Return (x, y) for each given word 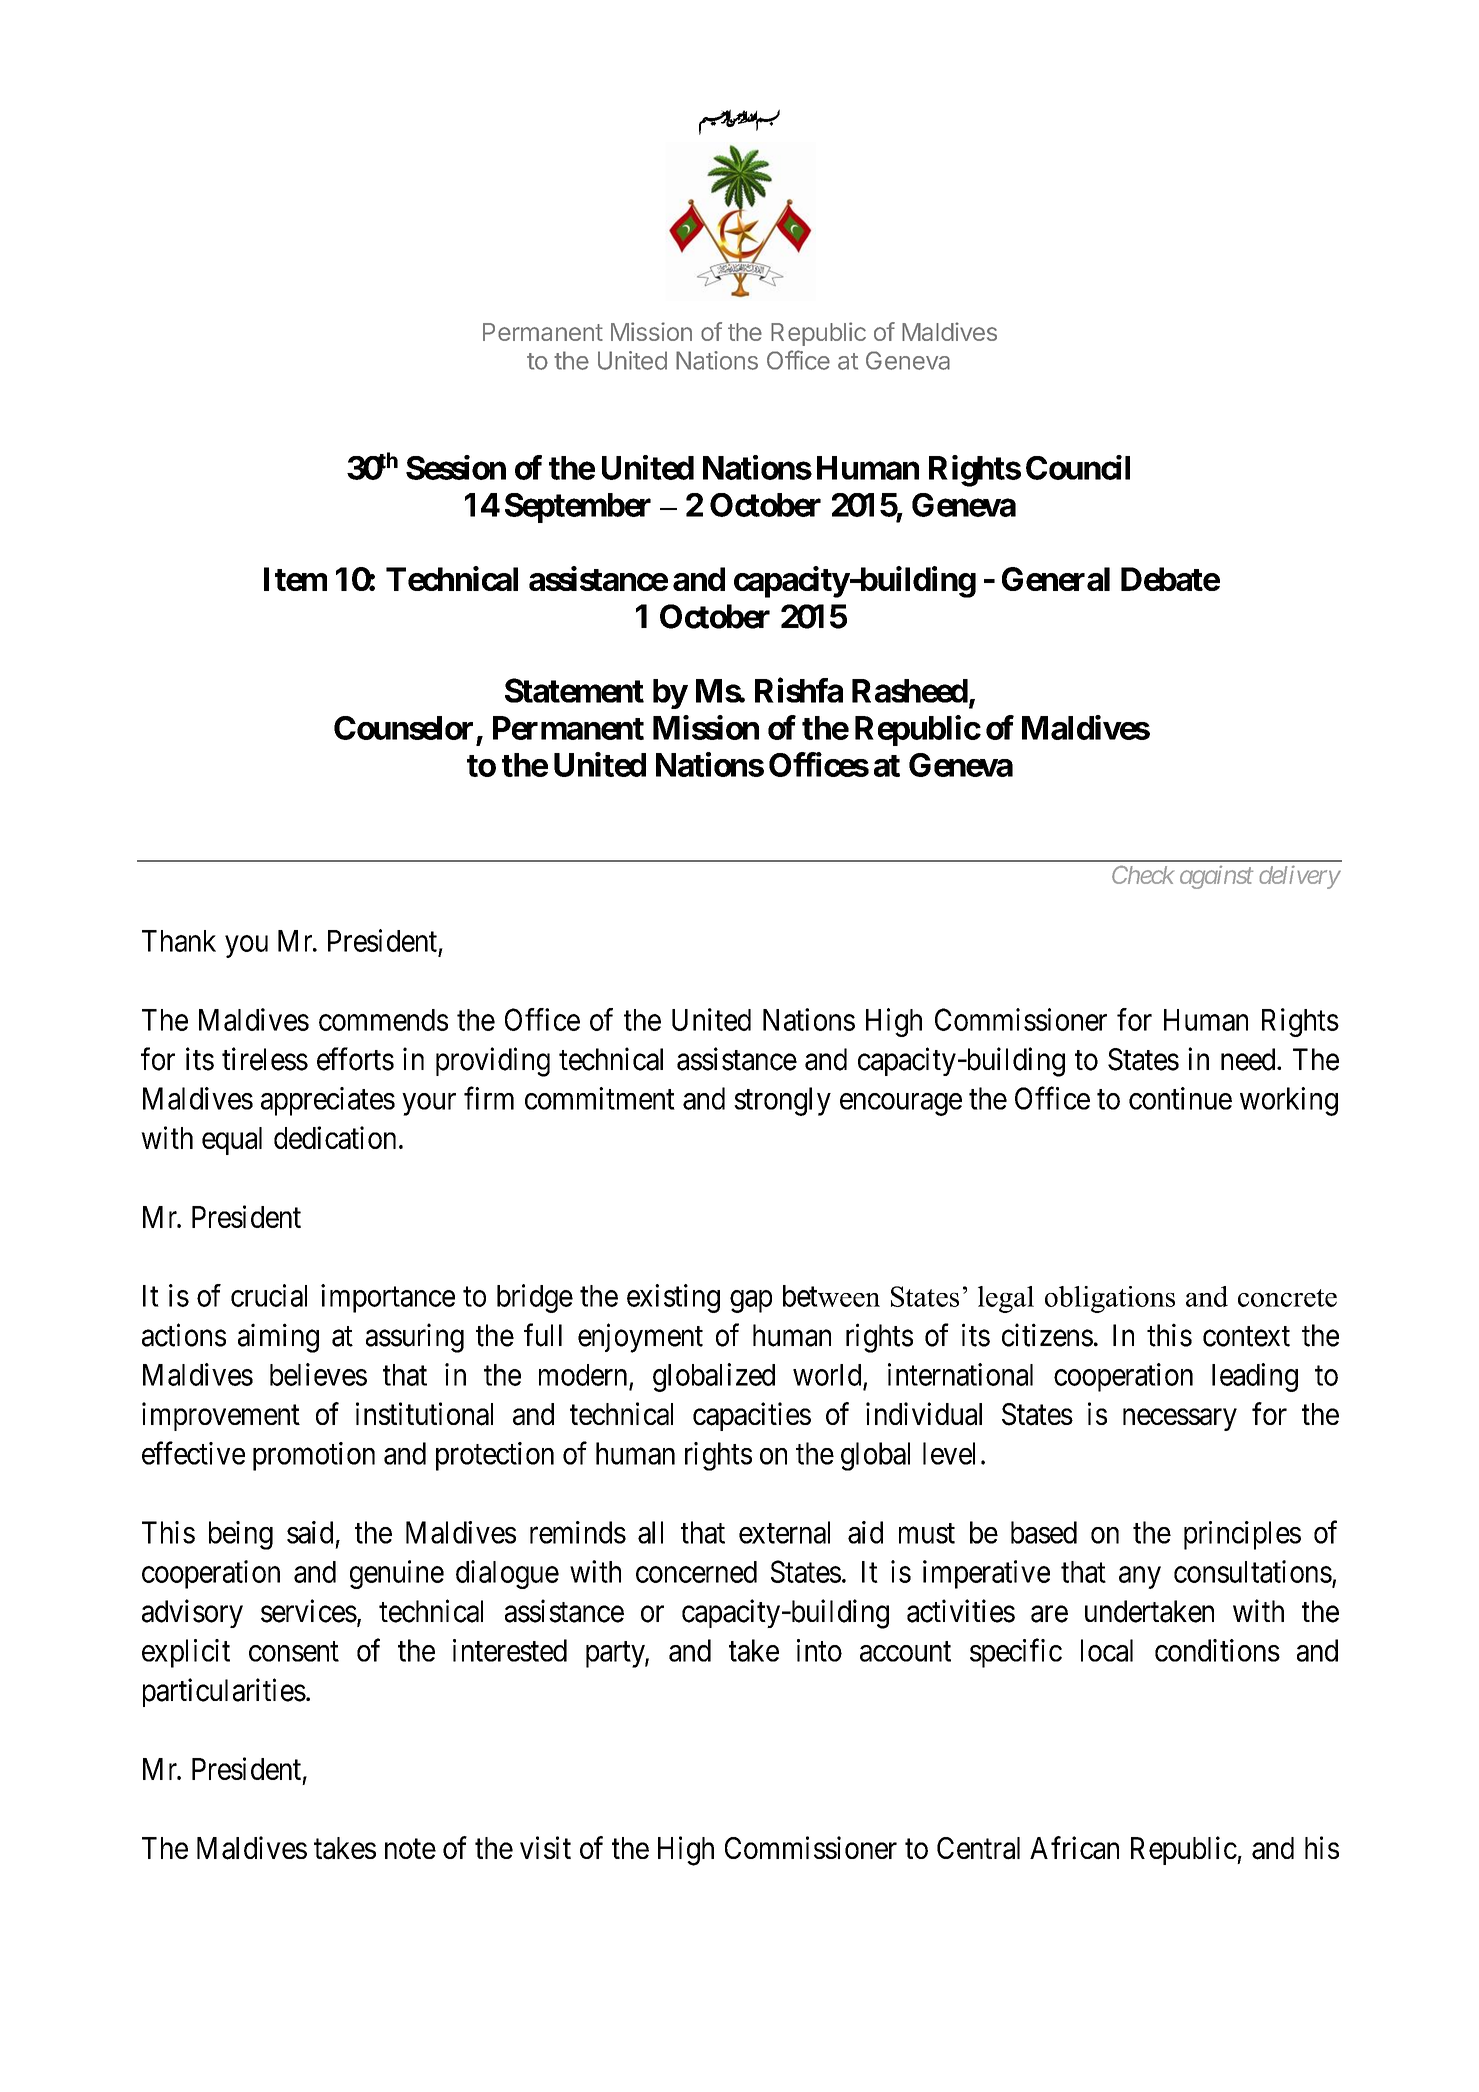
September (578, 508)
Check (1143, 875)
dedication (335, 1137)
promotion (314, 1456)
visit (545, 1847)
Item (295, 579)
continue (1180, 1098)
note (410, 1849)
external (784, 1532)
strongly (782, 1101)
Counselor (403, 728)
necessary (1180, 1420)
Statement (574, 690)
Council (1078, 467)
